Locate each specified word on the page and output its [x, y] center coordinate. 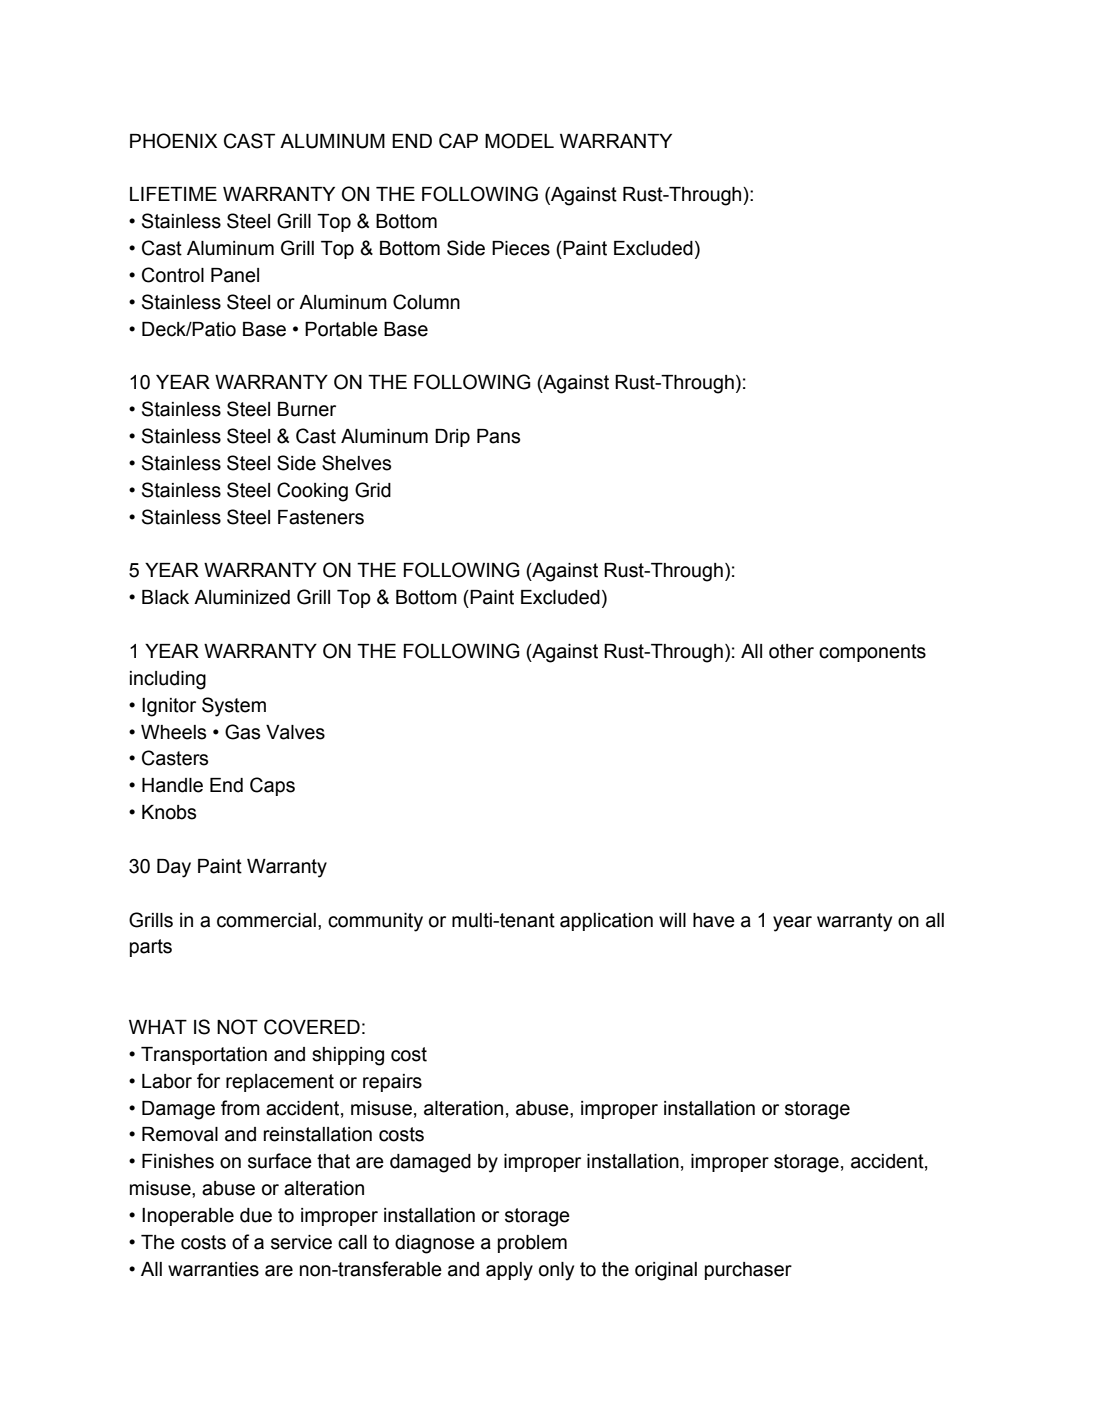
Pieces [521, 248]
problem [532, 1244]
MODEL [519, 141]
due [256, 1215]
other [791, 651]
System [234, 707]
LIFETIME [173, 194]
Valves [295, 732]
